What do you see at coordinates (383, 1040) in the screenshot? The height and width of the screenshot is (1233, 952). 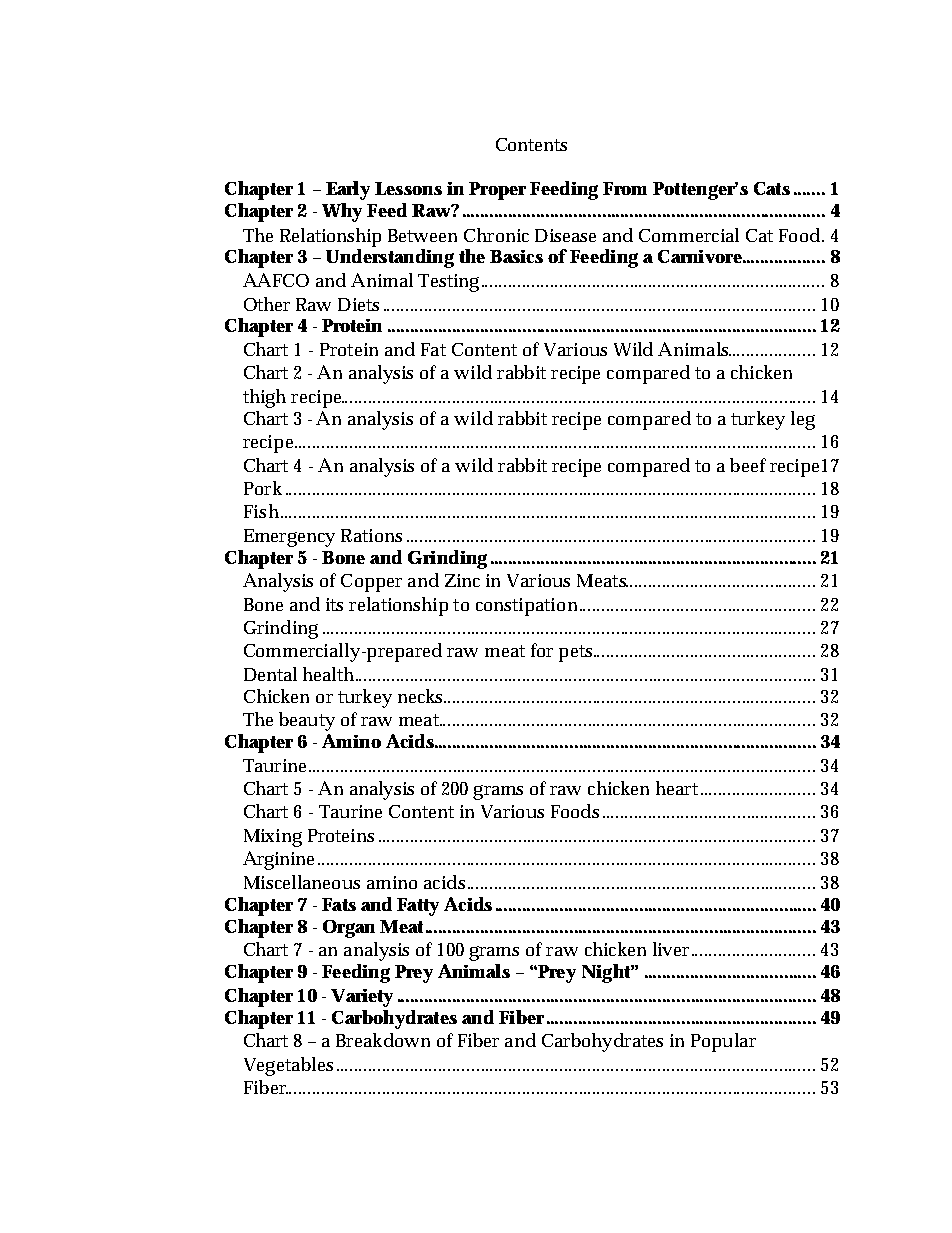 I see `Breakdown` at bounding box center [383, 1040].
